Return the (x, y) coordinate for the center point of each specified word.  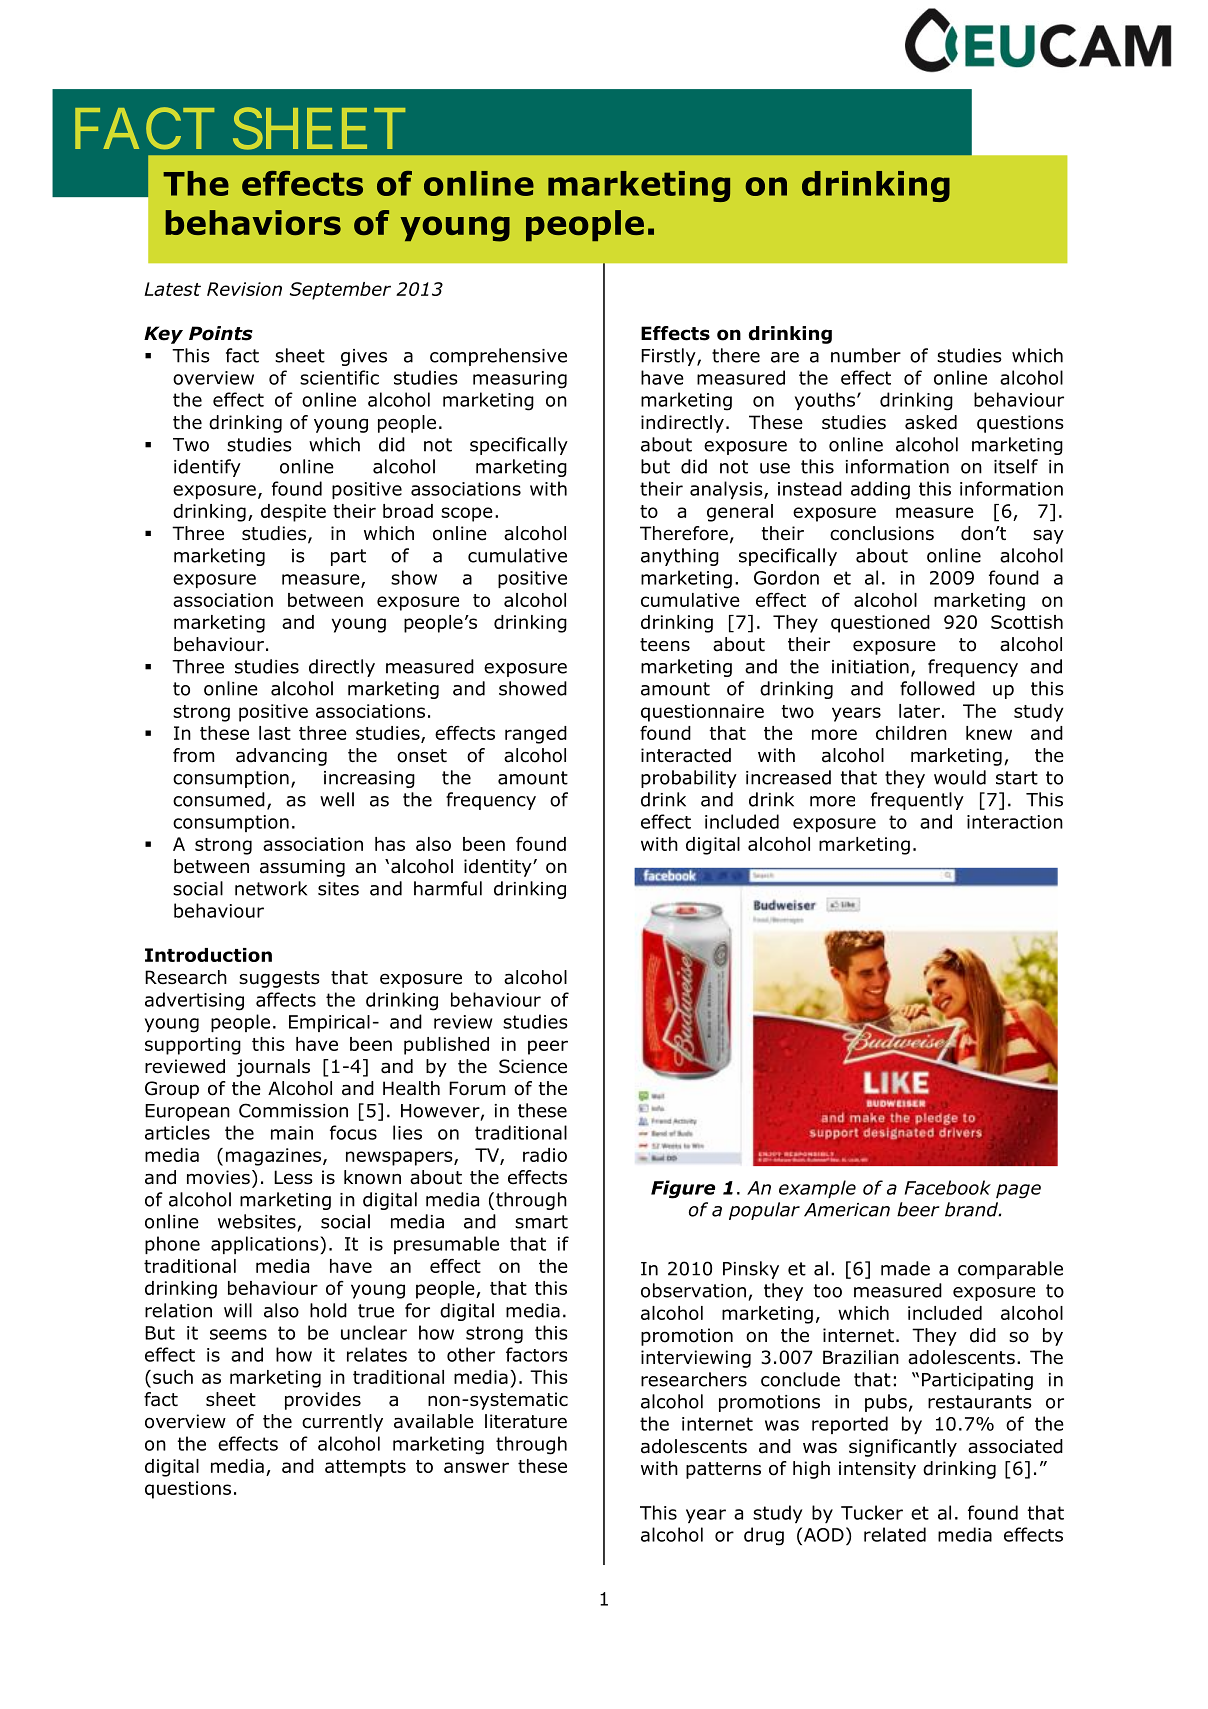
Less (293, 1177)
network (271, 888)
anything (680, 557)
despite (293, 513)
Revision (244, 289)
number (866, 355)
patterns (723, 1470)
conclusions (882, 533)
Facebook (948, 1187)
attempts (365, 1468)
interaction (1015, 822)
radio (545, 1155)
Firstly (669, 357)
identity (499, 868)
